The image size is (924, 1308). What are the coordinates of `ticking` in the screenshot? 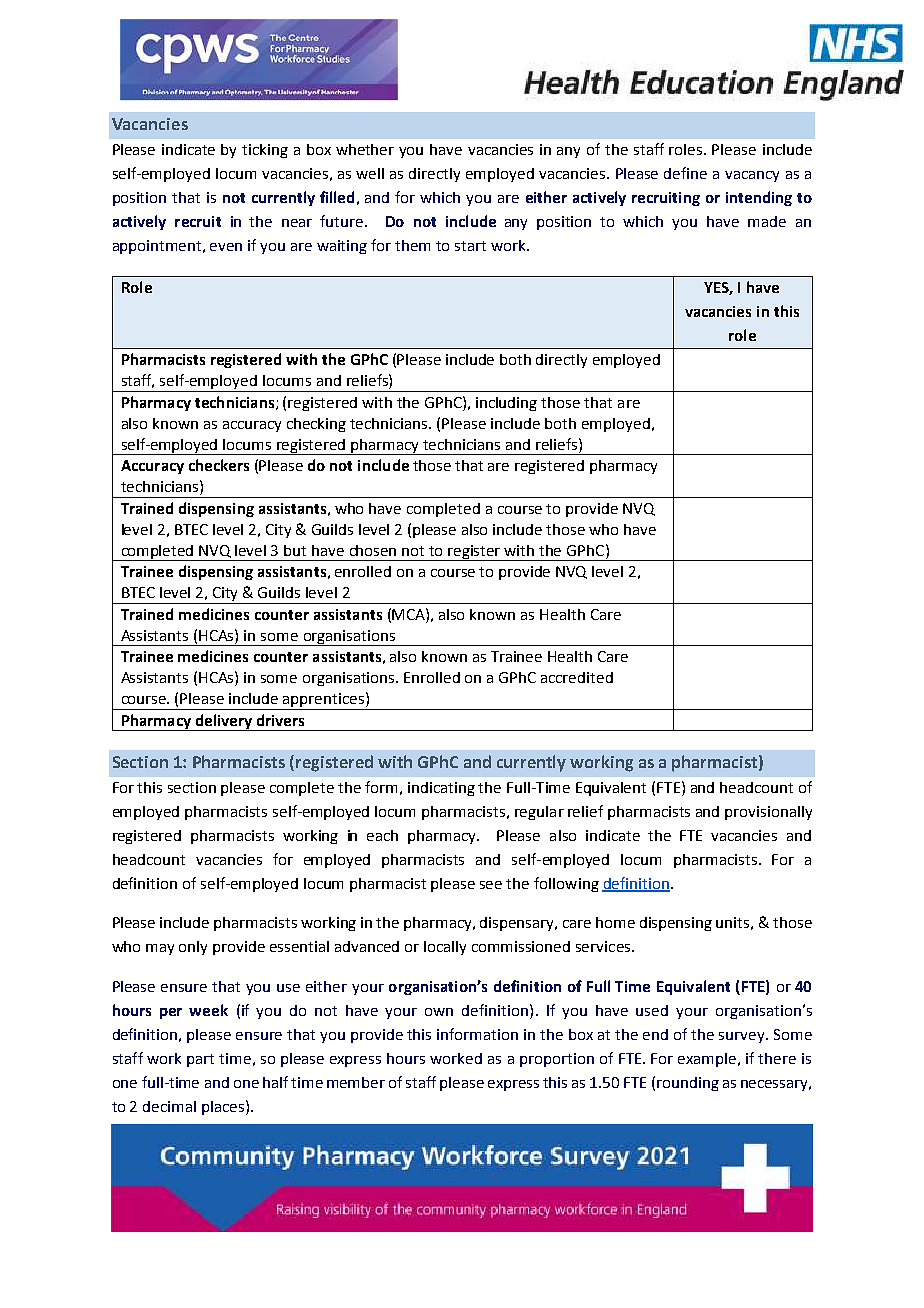 It's located at (265, 151).
